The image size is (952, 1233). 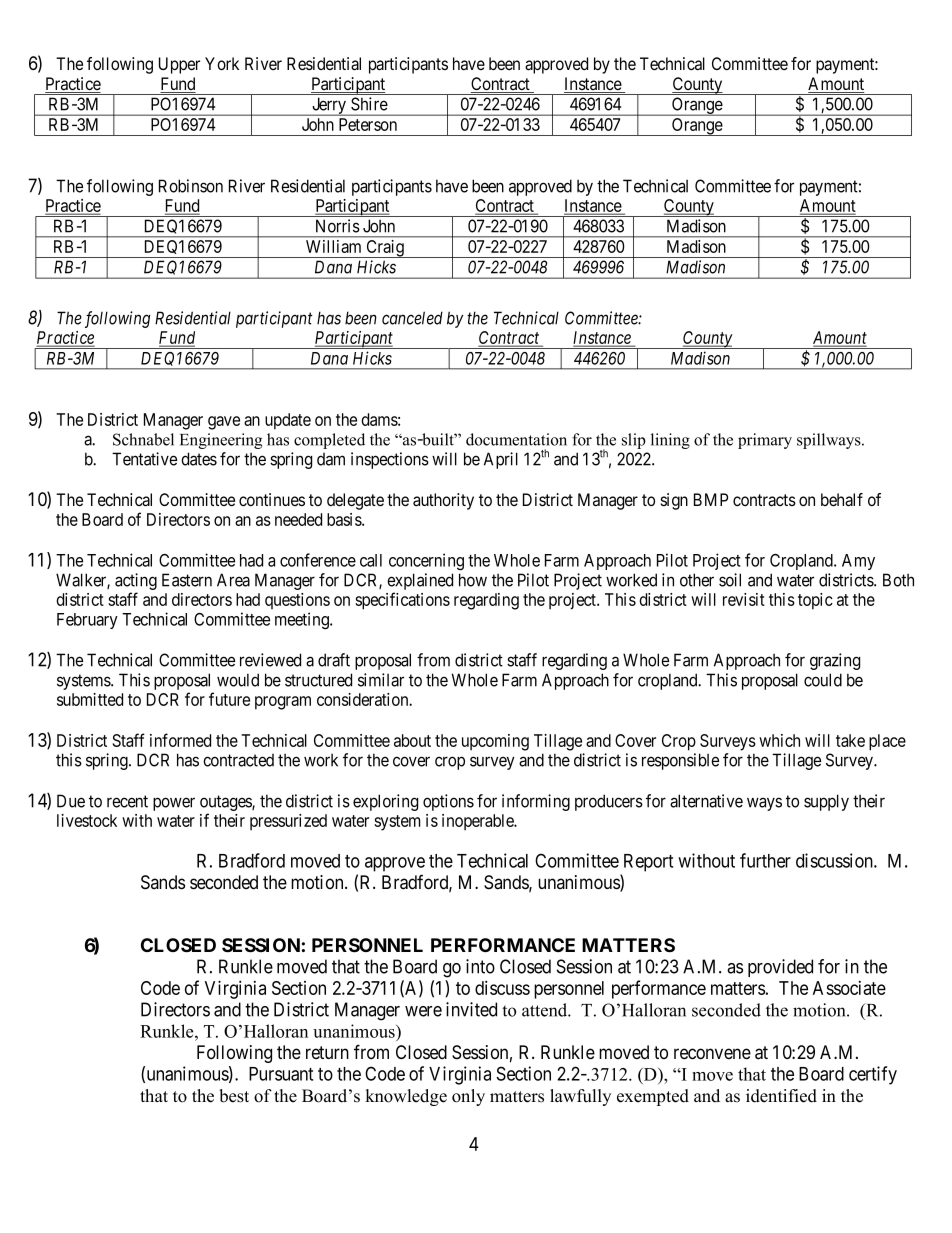 What do you see at coordinates (329, 106) in the screenshot?
I see `Jerry` at bounding box center [329, 106].
